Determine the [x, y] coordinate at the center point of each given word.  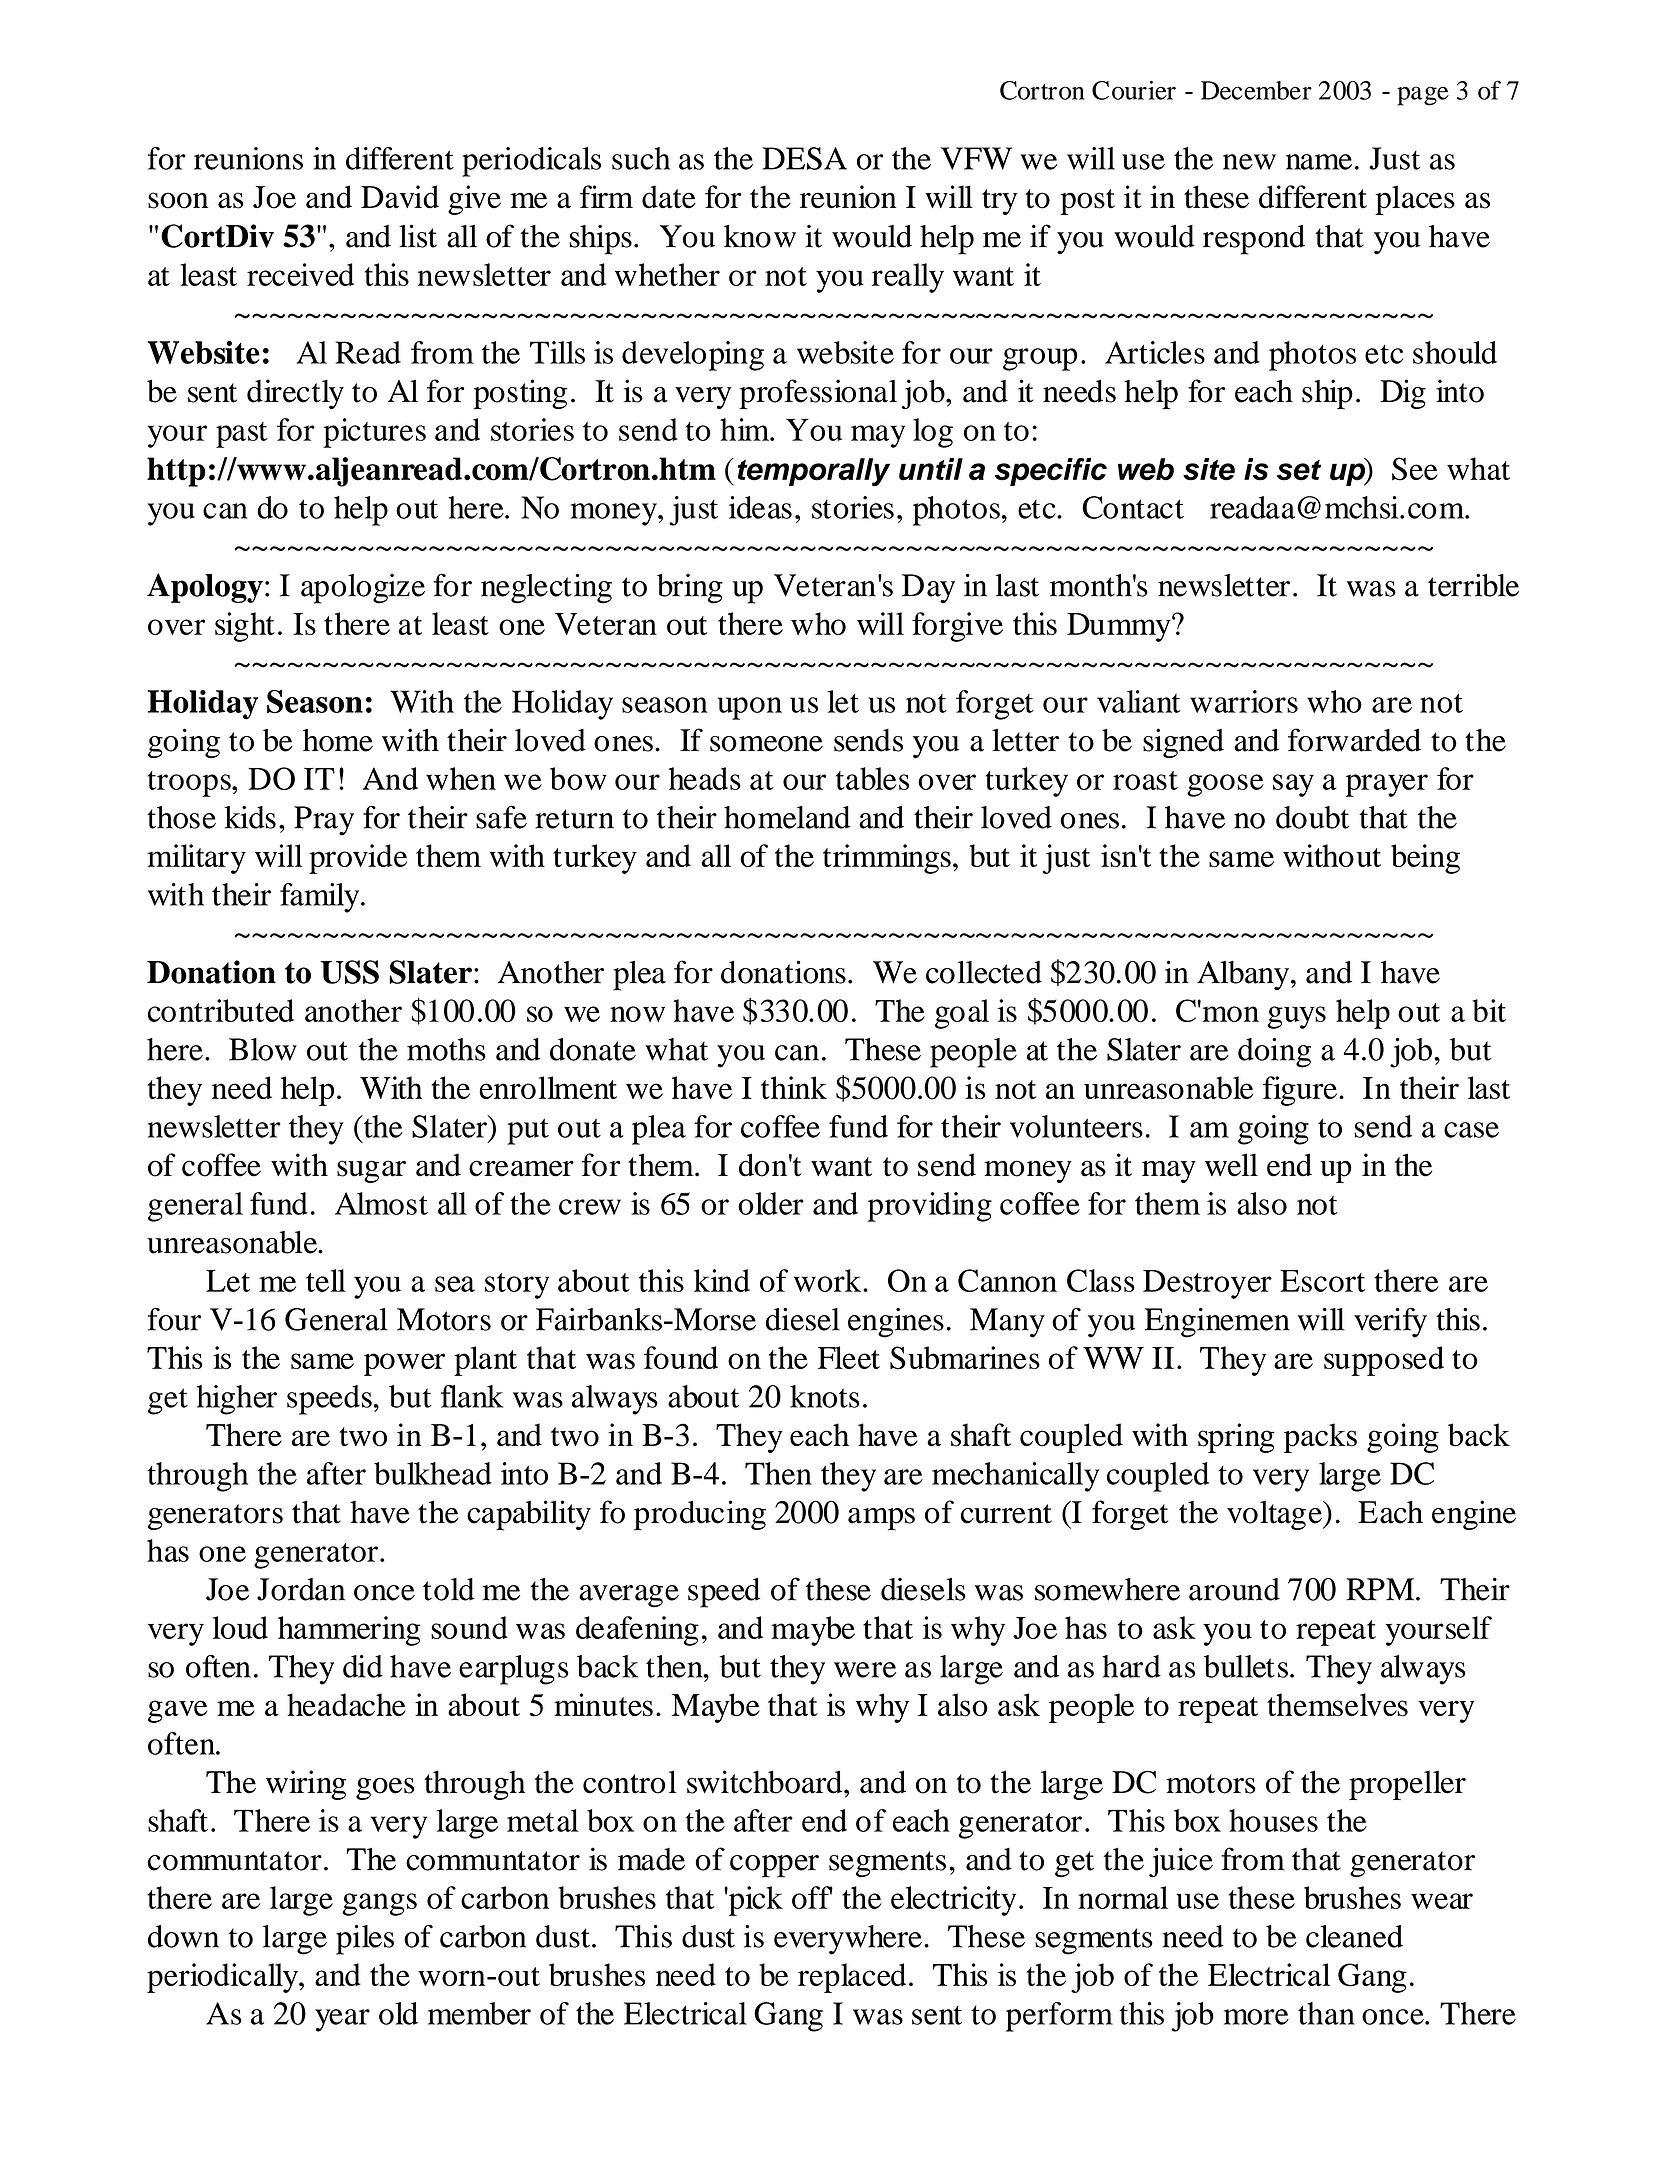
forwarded [1354, 740]
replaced [852, 1978]
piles [365, 1940]
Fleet [849, 1357]
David [400, 197]
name [1319, 162]
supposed [1384, 1361]
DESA [805, 158]
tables [872, 778]
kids [250, 817]
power [404, 1364]
